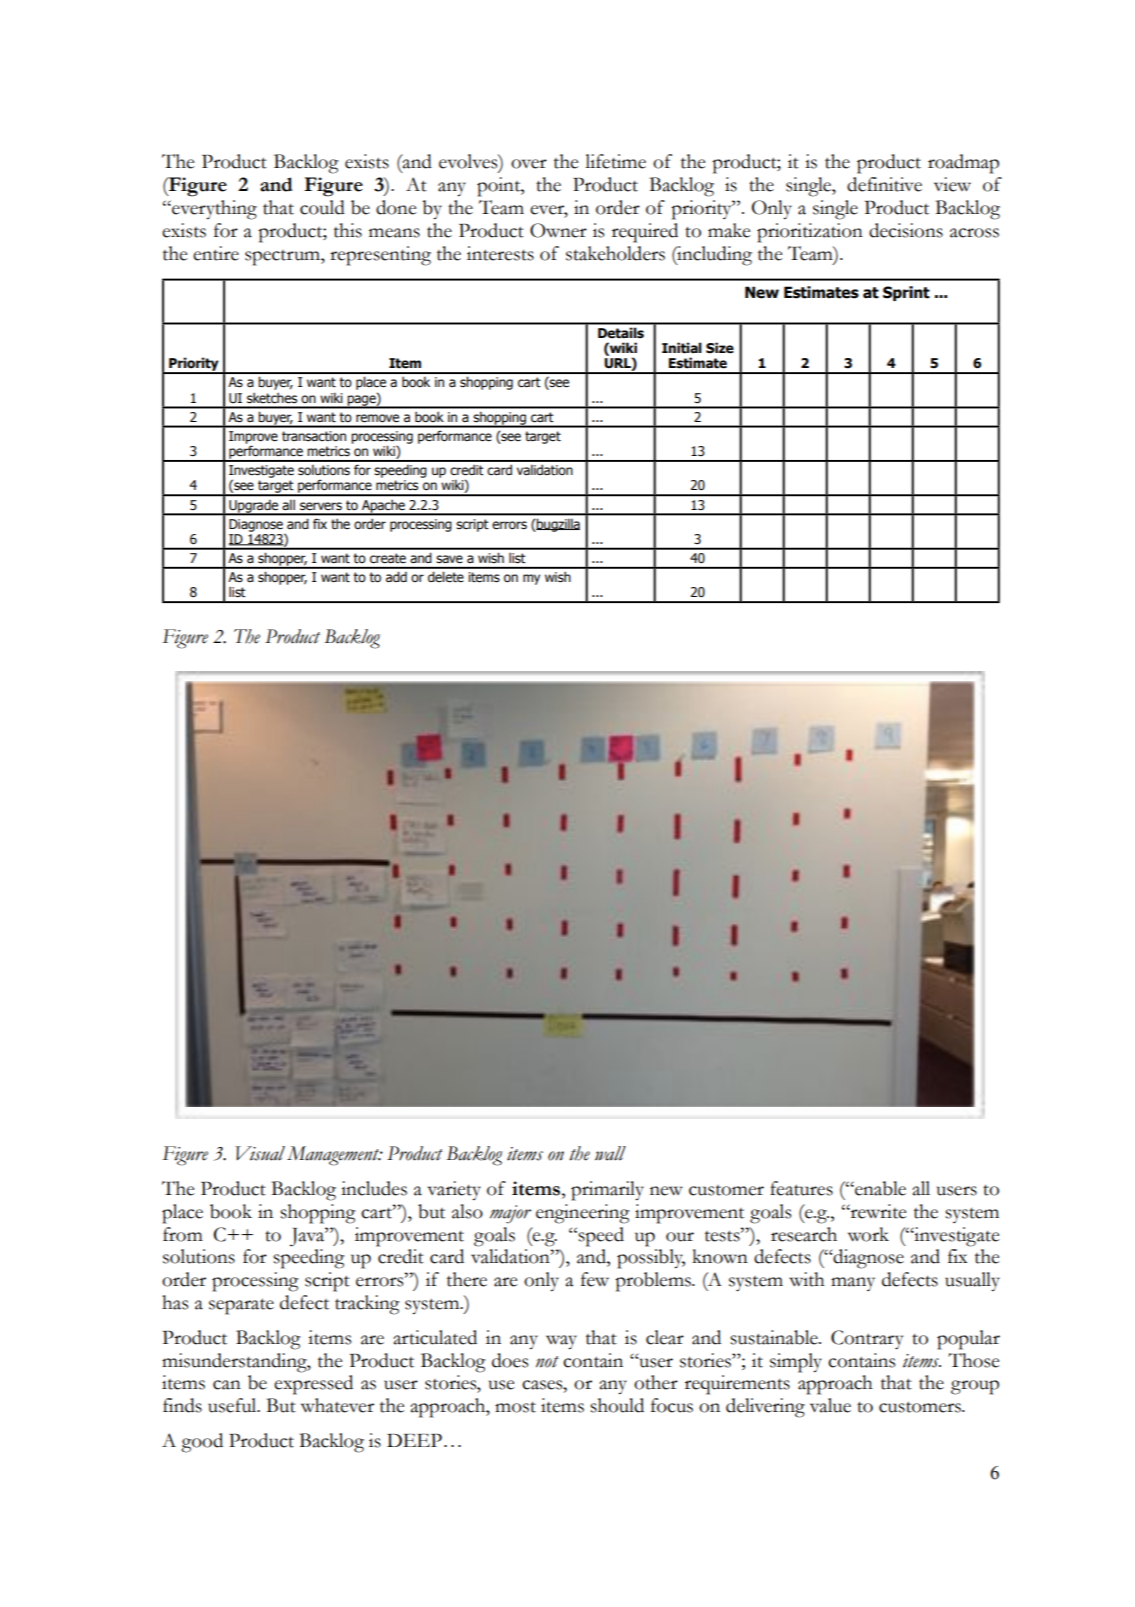  What do you see at coordinates (450, 559) in the screenshot?
I see `save` at bounding box center [450, 559].
